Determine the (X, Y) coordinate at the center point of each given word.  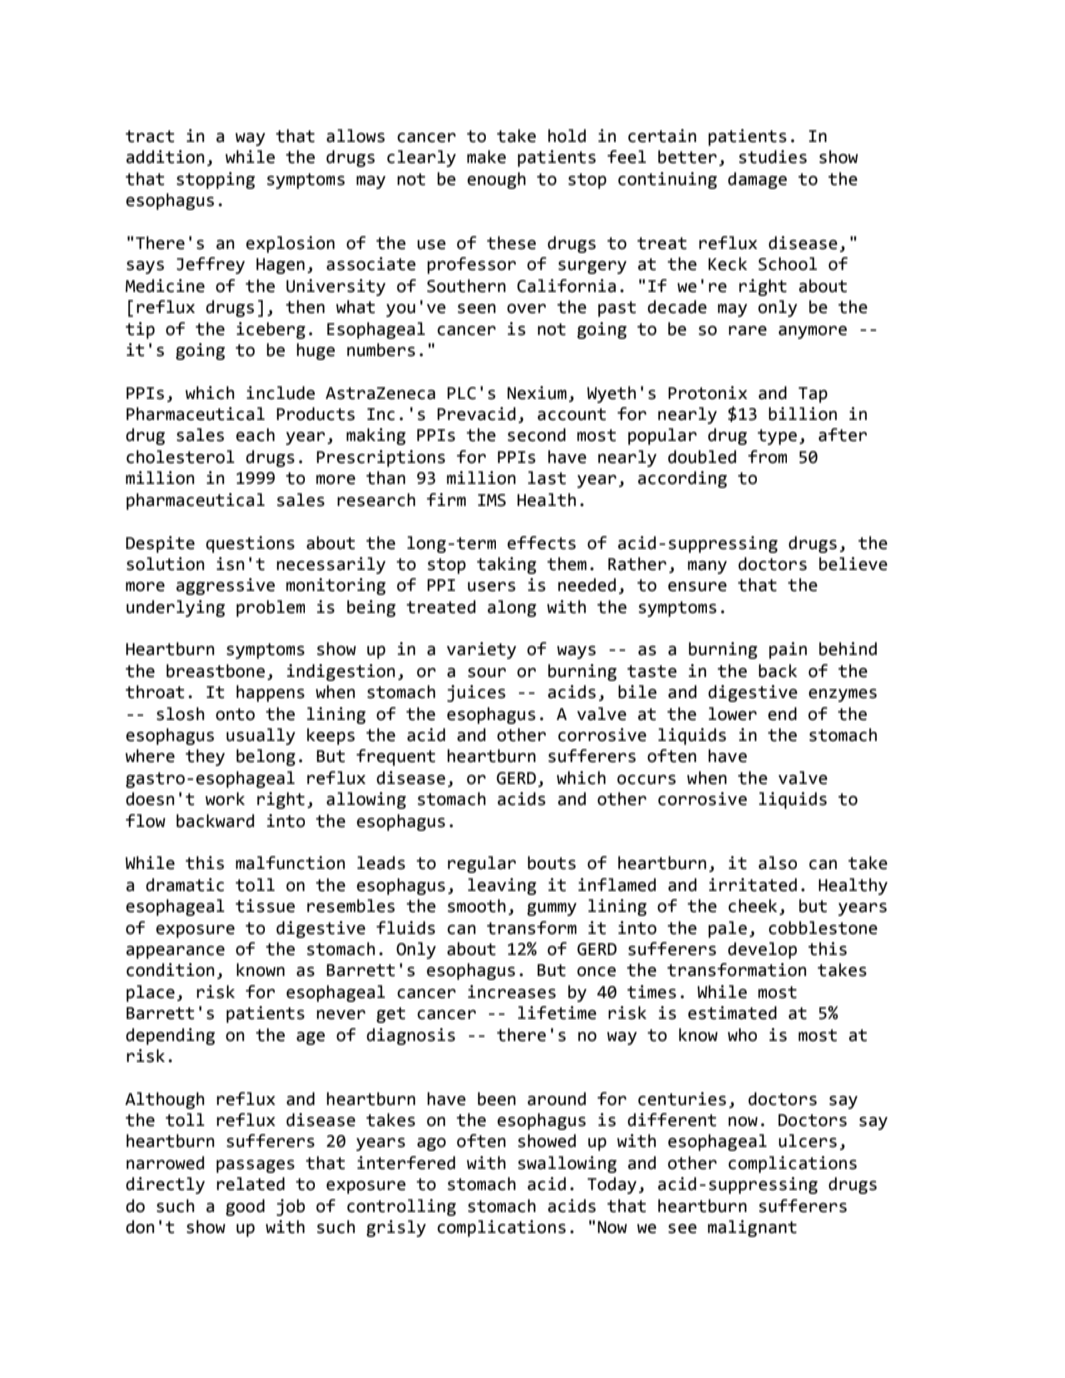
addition (165, 157)
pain (788, 650)
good (245, 1207)
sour (487, 672)
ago (431, 1144)
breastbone (215, 671)
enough (496, 180)
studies (773, 157)
